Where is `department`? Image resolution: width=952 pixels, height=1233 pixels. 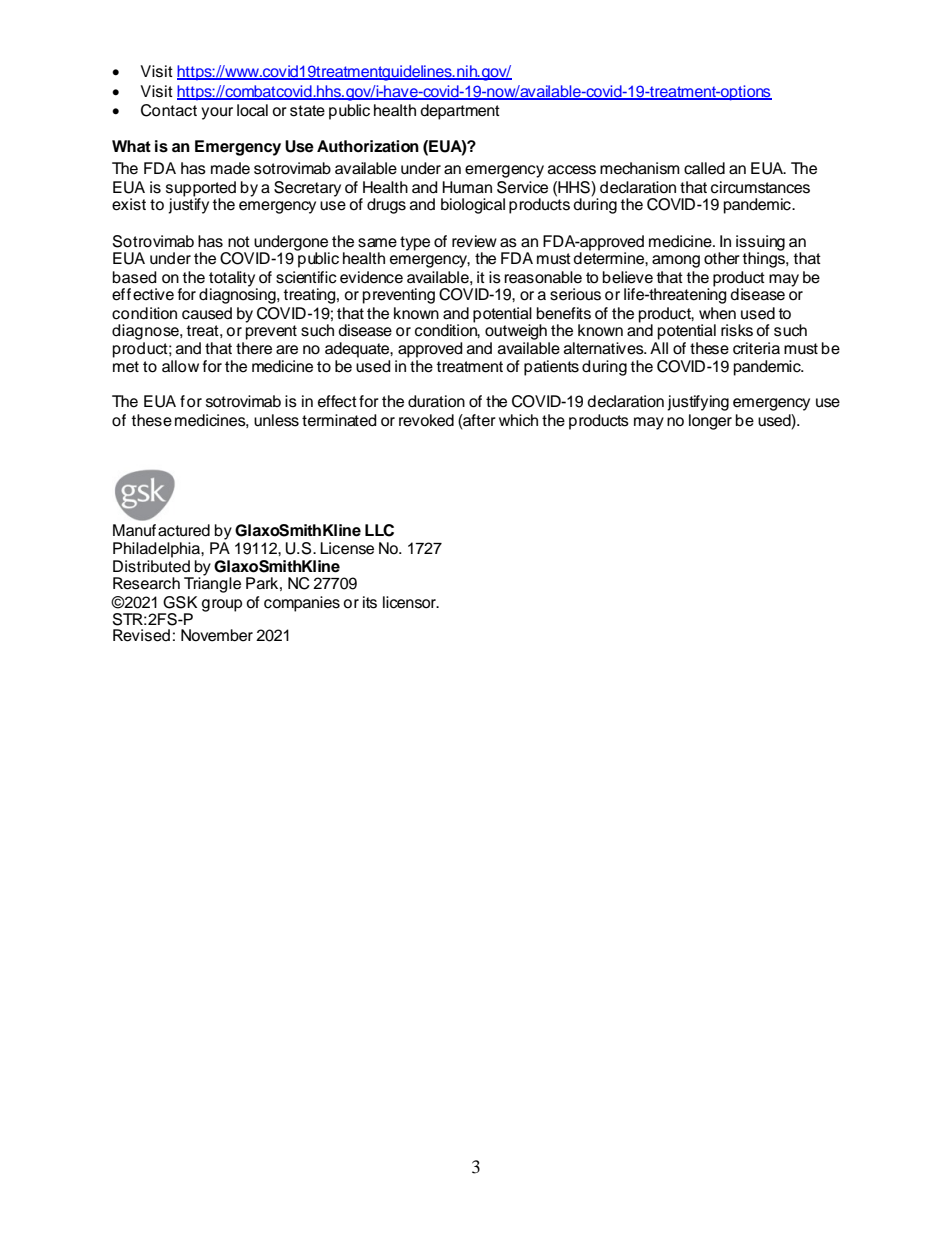
department is located at coordinates (460, 112).
